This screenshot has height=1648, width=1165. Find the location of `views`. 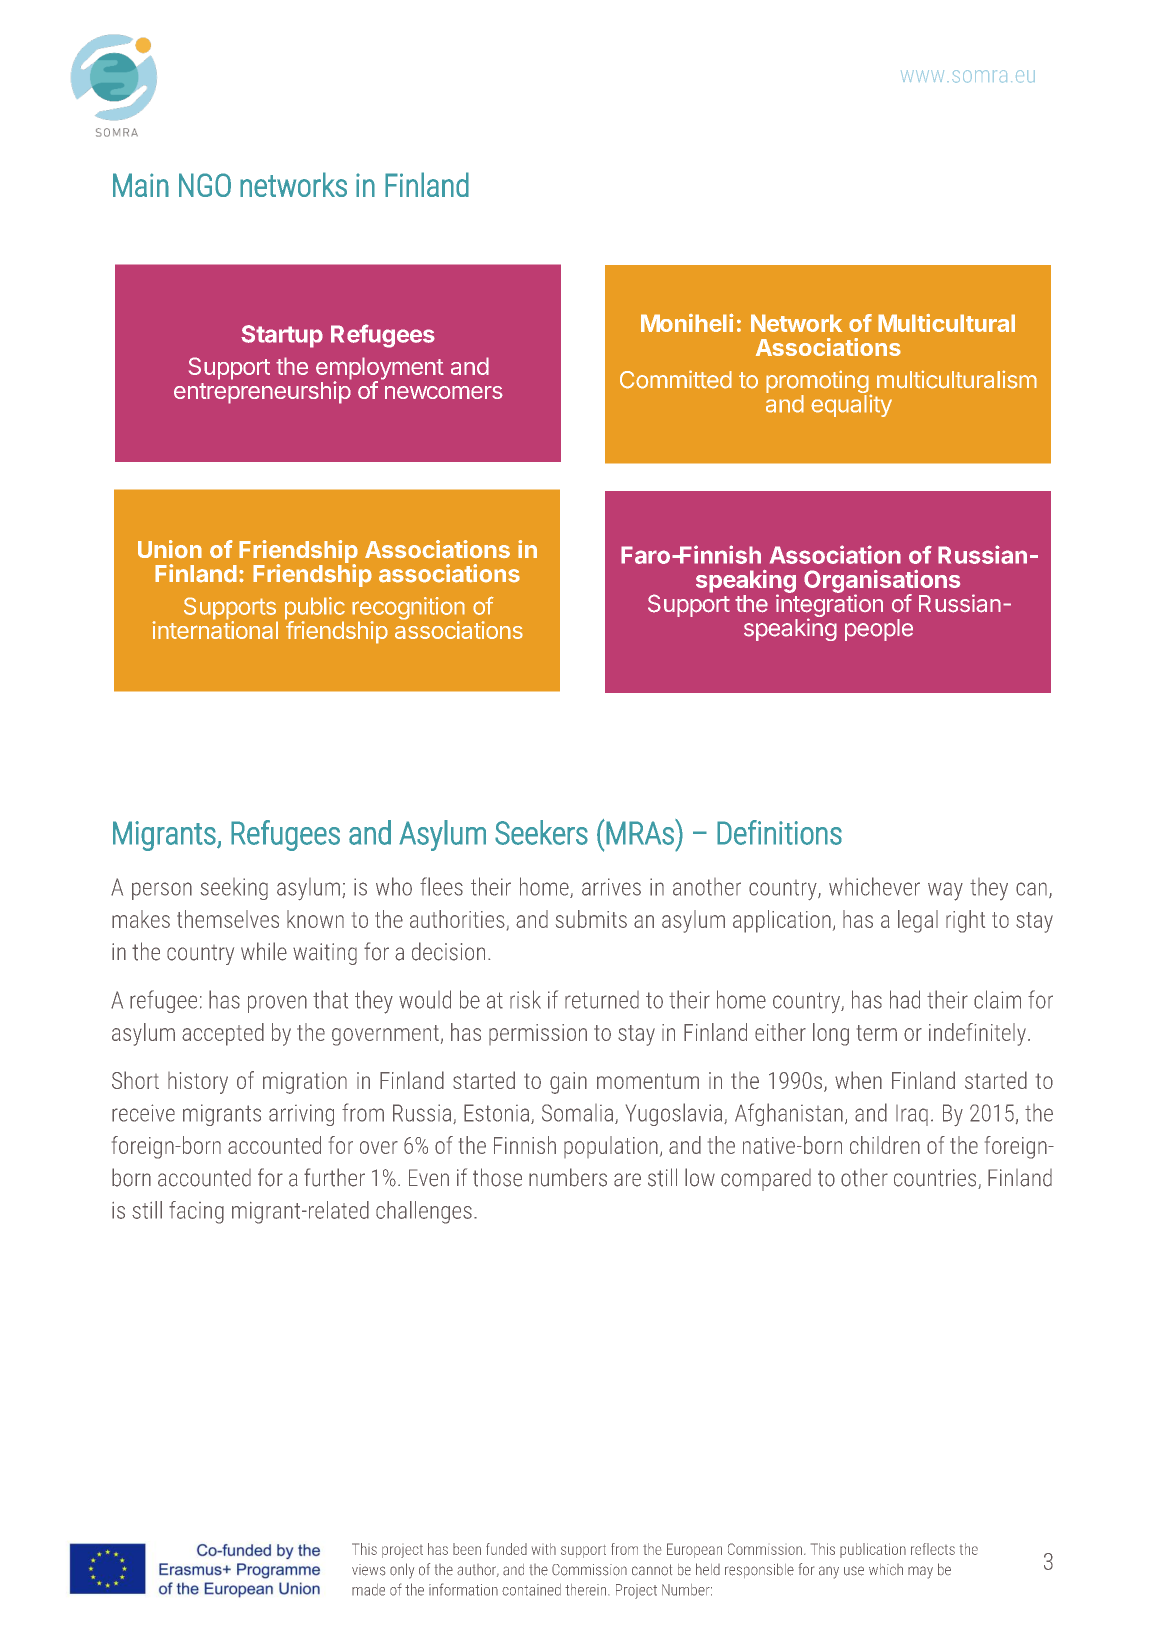

views is located at coordinates (368, 1570).
